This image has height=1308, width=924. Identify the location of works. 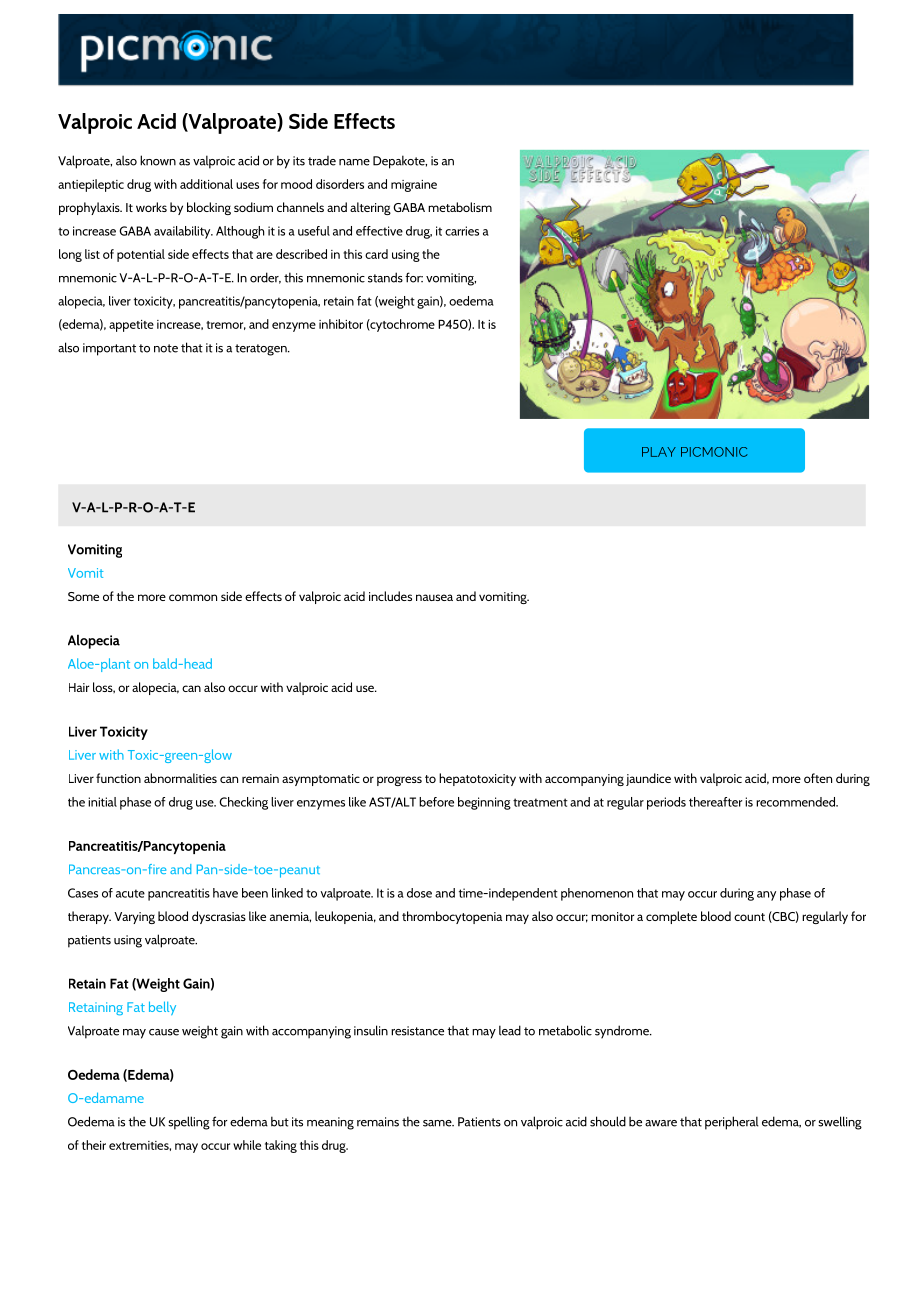
(151, 207).
